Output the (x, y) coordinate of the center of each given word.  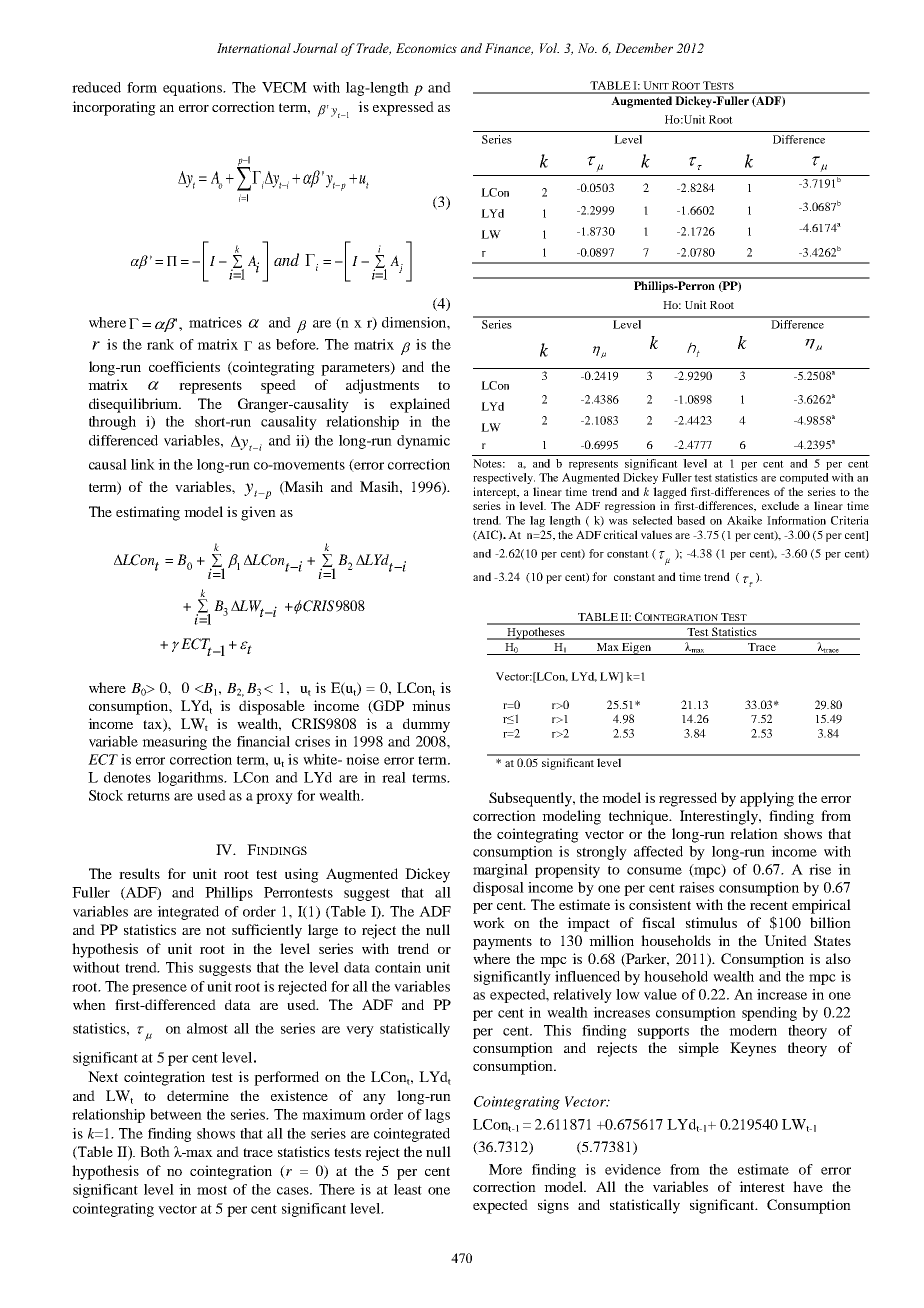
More (505, 1169)
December (644, 48)
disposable (272, 707)
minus (431, 705)
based (691, 520)
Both (155, 1151)
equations (194, 89)
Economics (426, 48)
